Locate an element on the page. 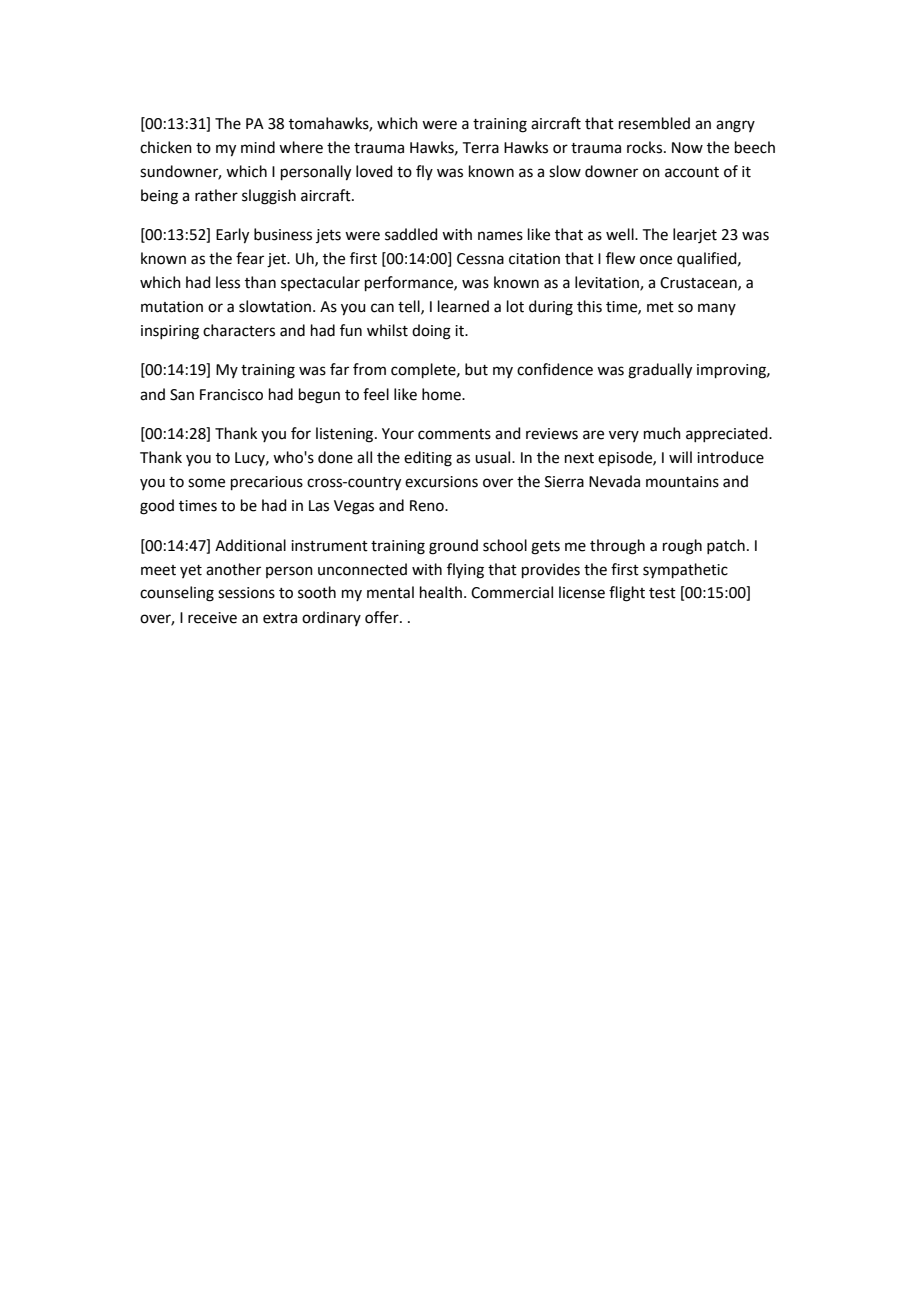 This document has height=1308, width=924. Terra is located at coordinates (481, 148).
